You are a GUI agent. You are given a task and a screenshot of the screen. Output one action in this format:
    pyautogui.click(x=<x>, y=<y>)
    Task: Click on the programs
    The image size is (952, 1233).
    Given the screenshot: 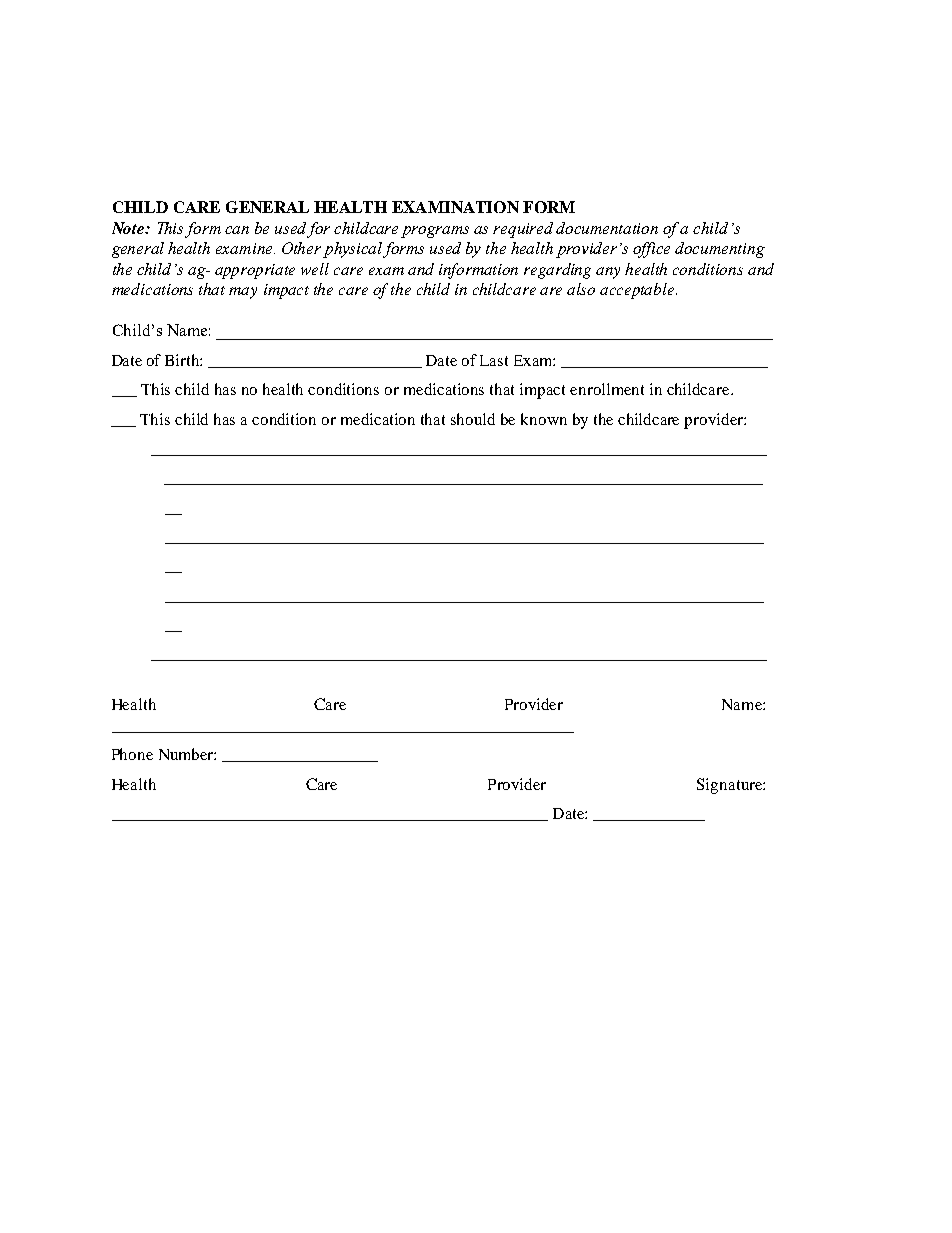 What is the action you would take?
    pyautogui.click(x=435, y=232)
